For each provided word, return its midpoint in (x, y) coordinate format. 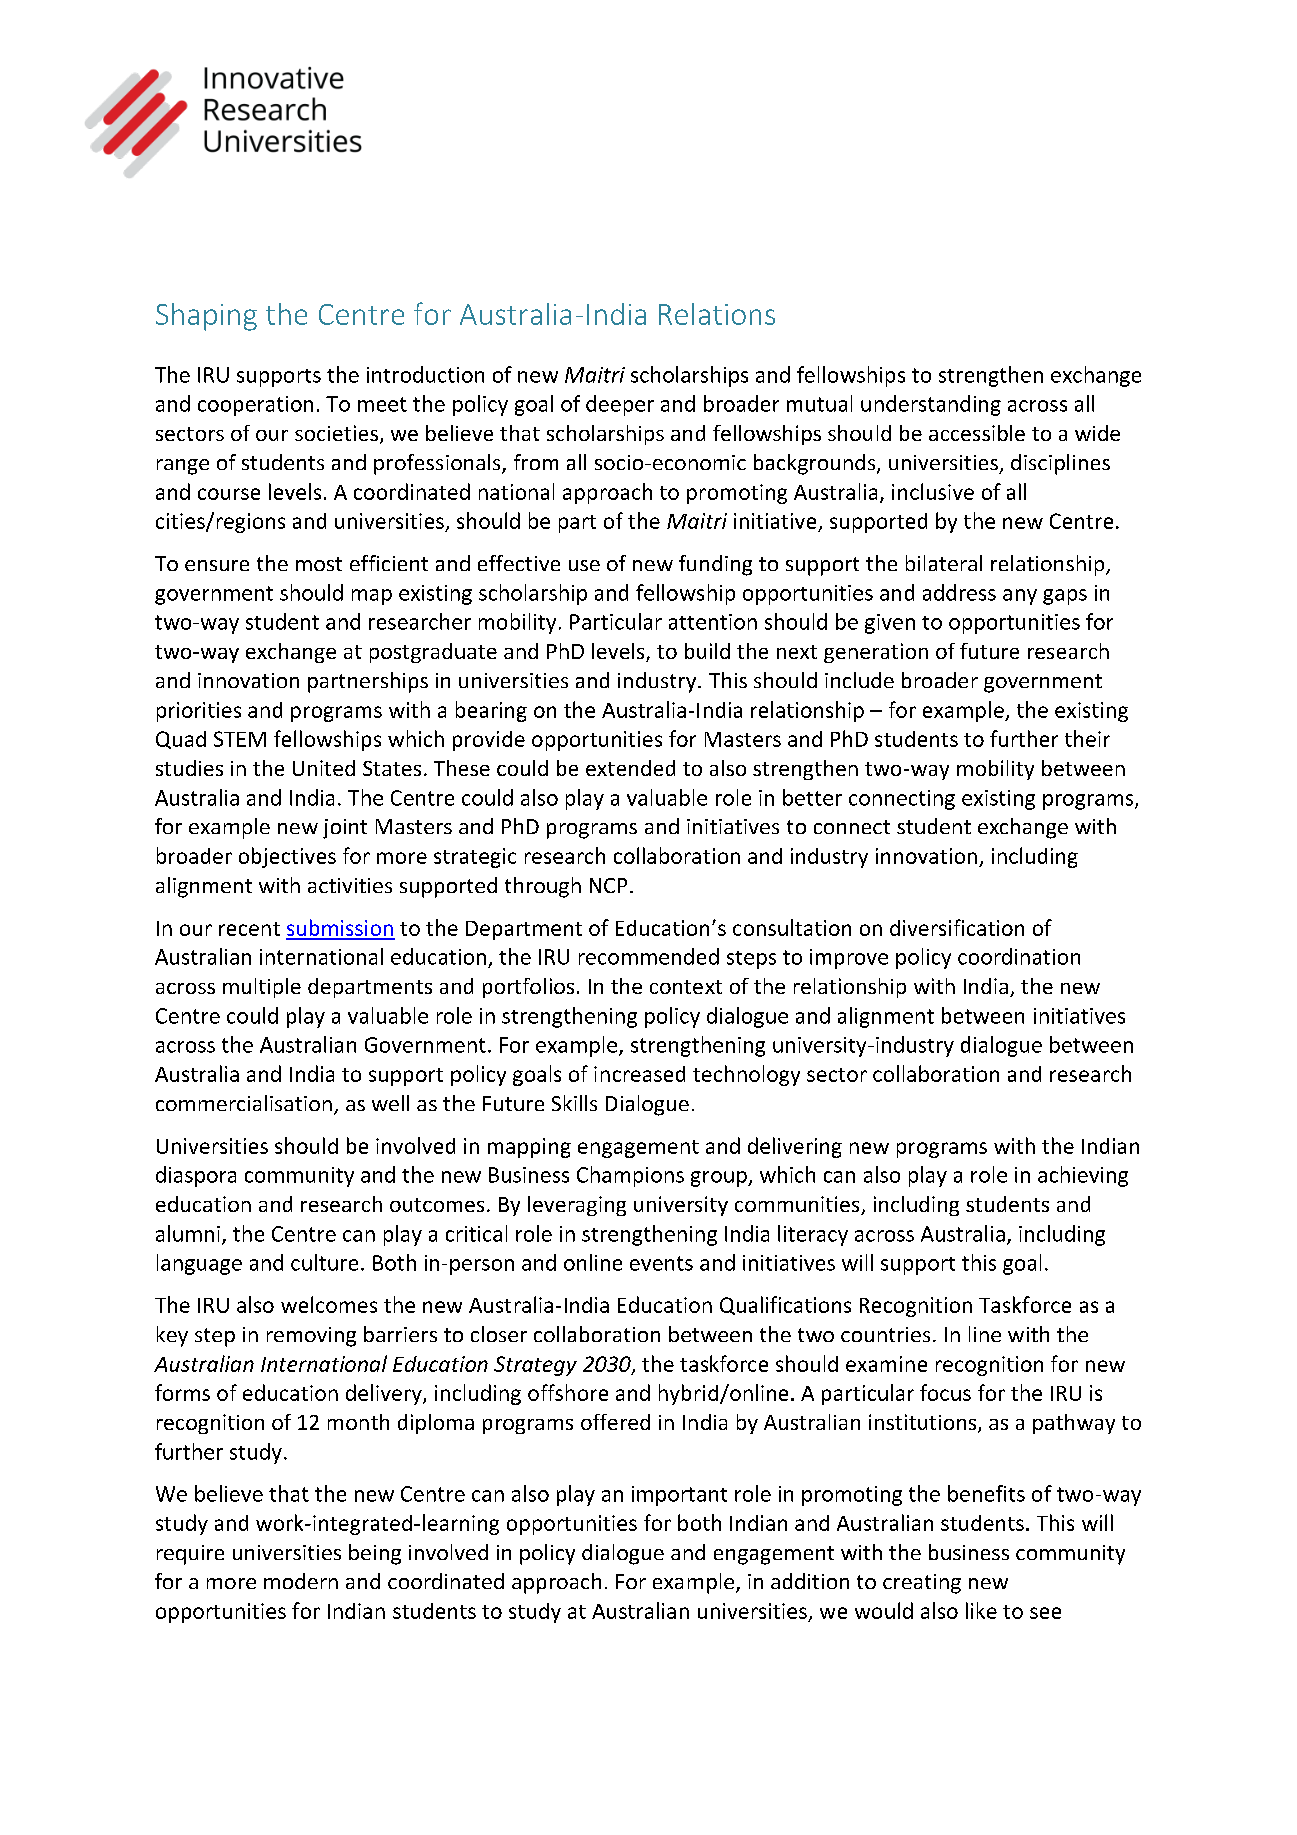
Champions (630, 1176)
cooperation (255, 406)
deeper (620, 405)
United (324, 768)
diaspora (196, 1176)
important (679, 1496)
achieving (1083, 1176)
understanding (931, 405)
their (1087, 738)
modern (301, 1581)
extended (630, 768)
